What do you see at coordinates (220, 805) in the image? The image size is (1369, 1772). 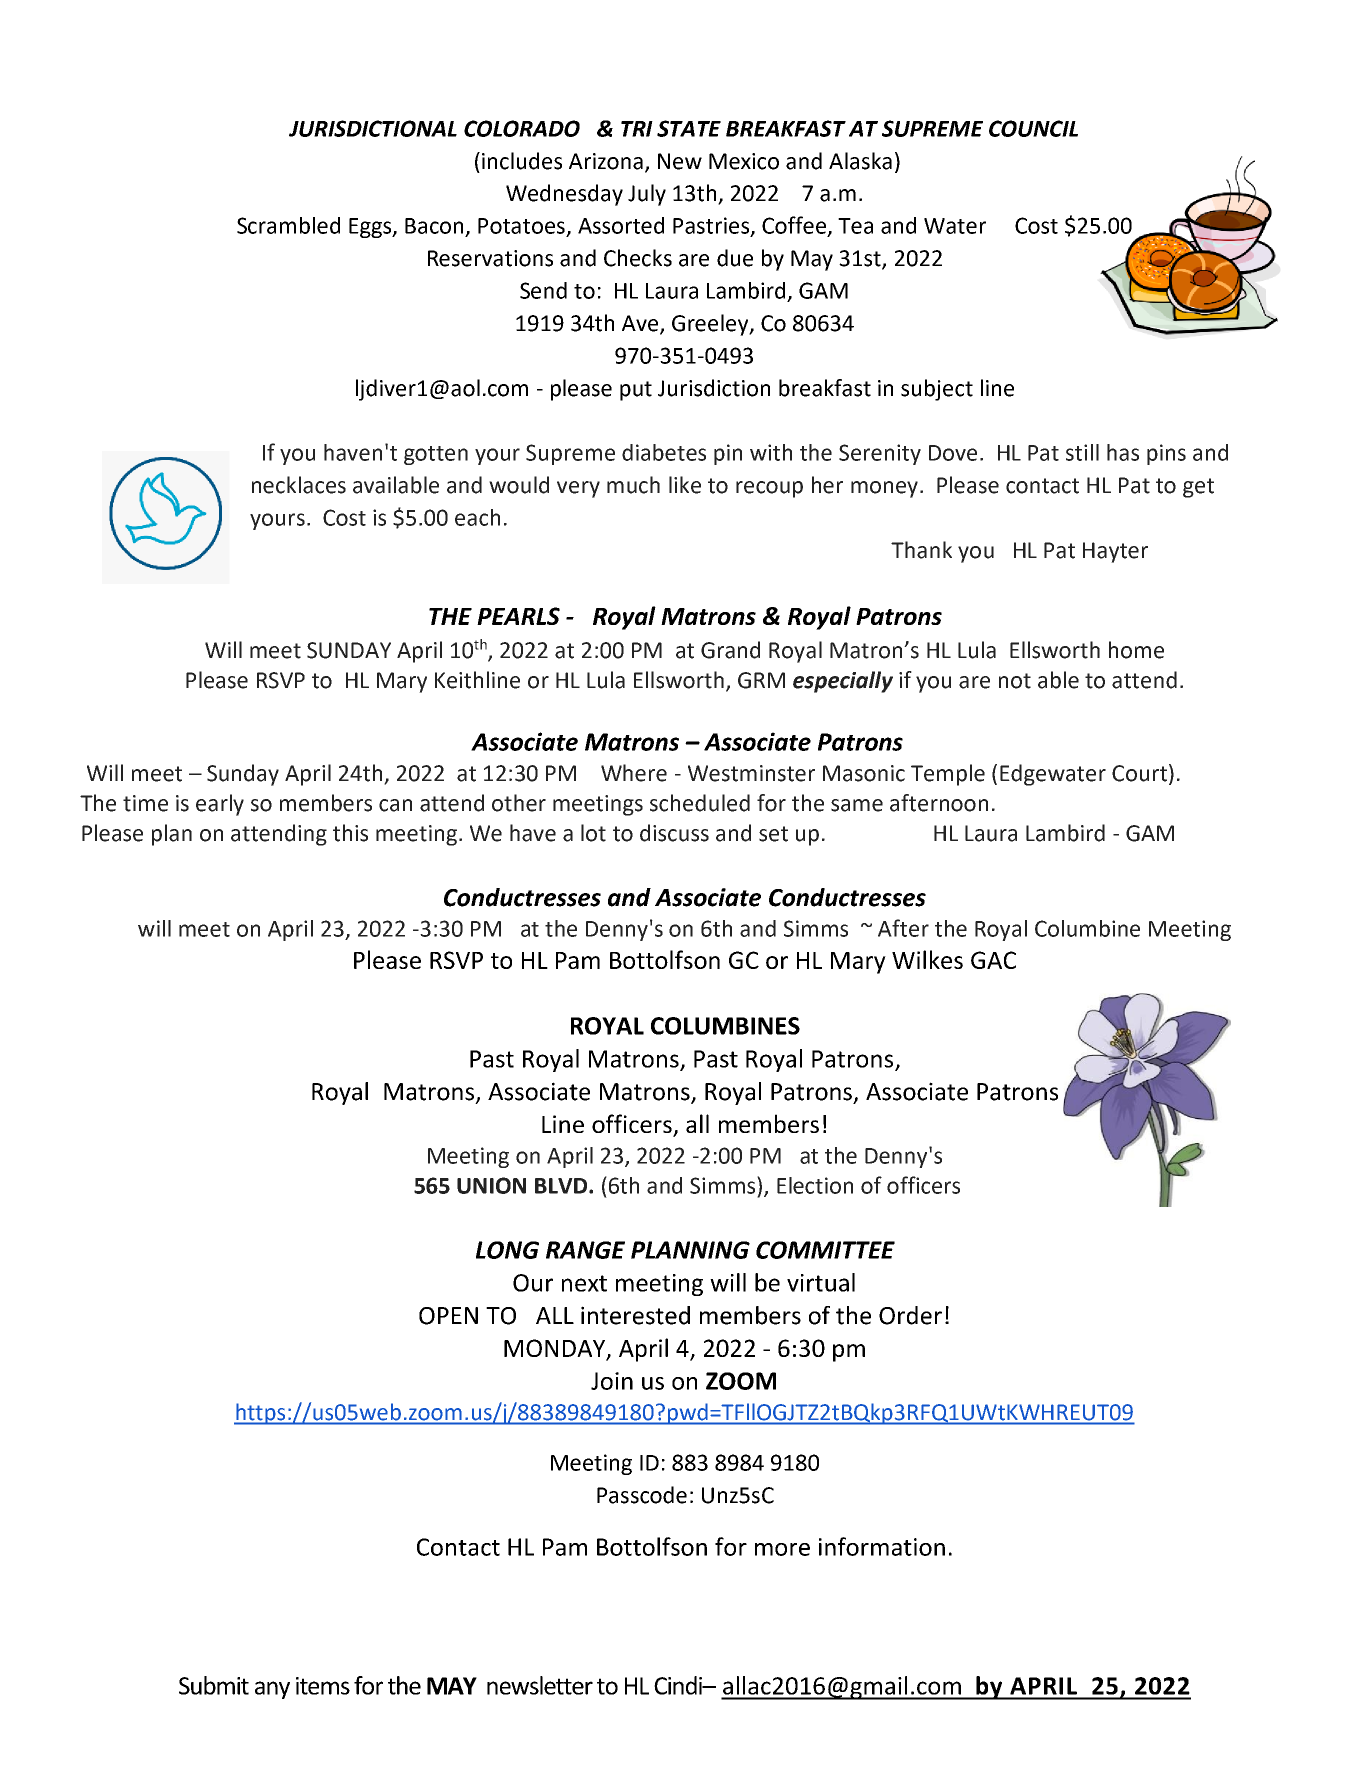 I see `early` at bounding box center [220, 805].
